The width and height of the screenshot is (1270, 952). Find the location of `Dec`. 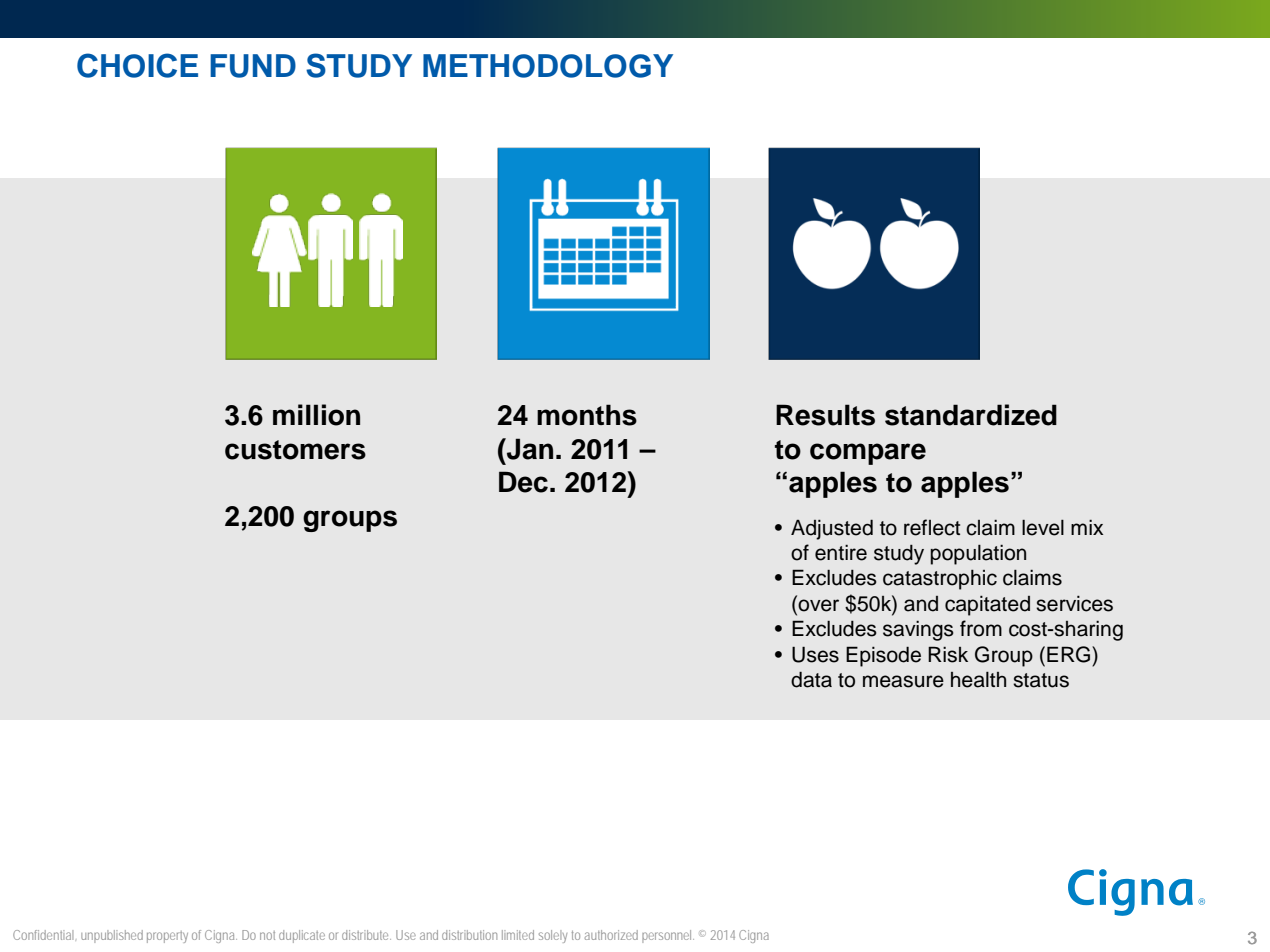

Dec is located at coordinates (523, 482).
